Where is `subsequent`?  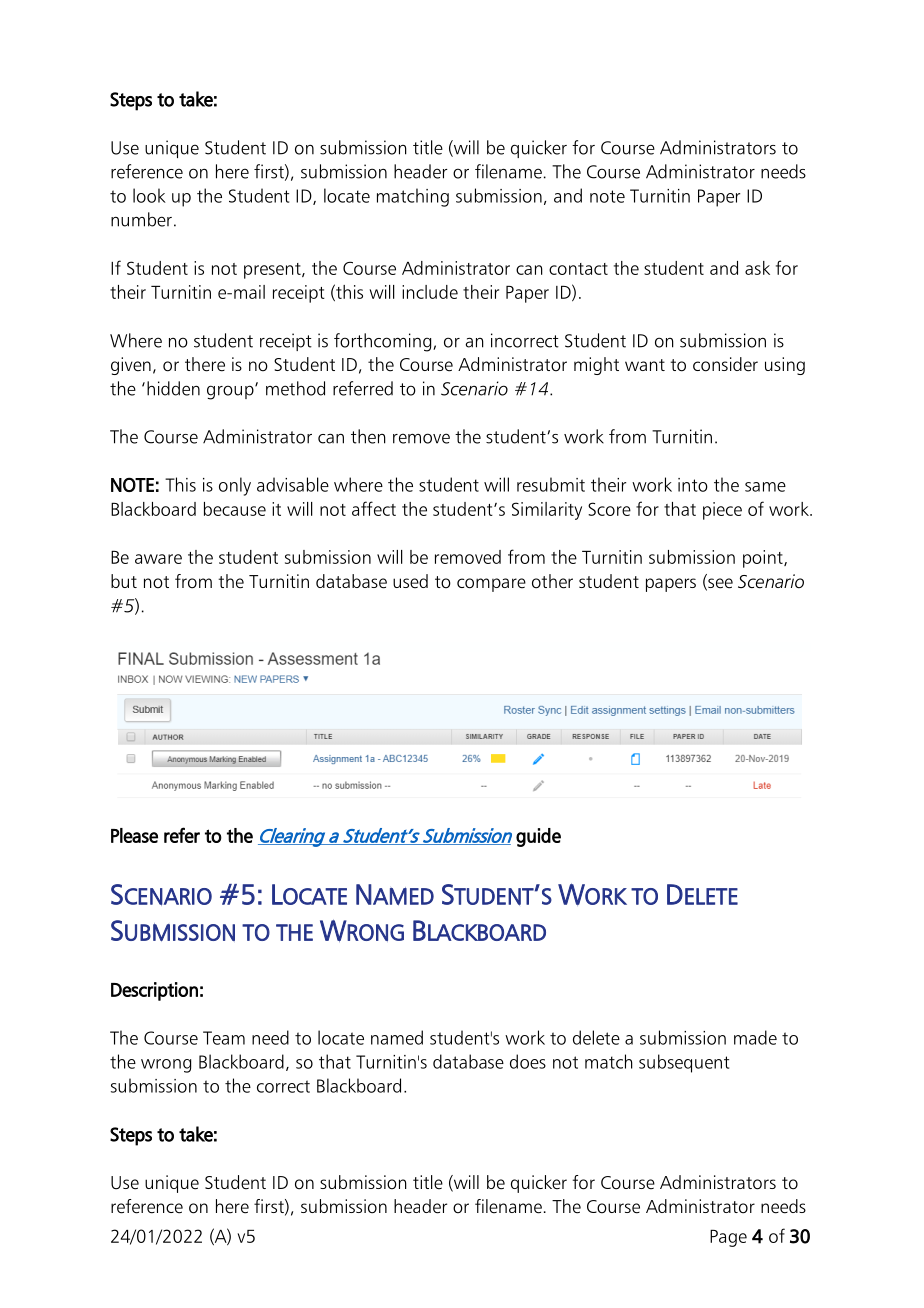 subsequent is located at coordinates (684, 1063).
